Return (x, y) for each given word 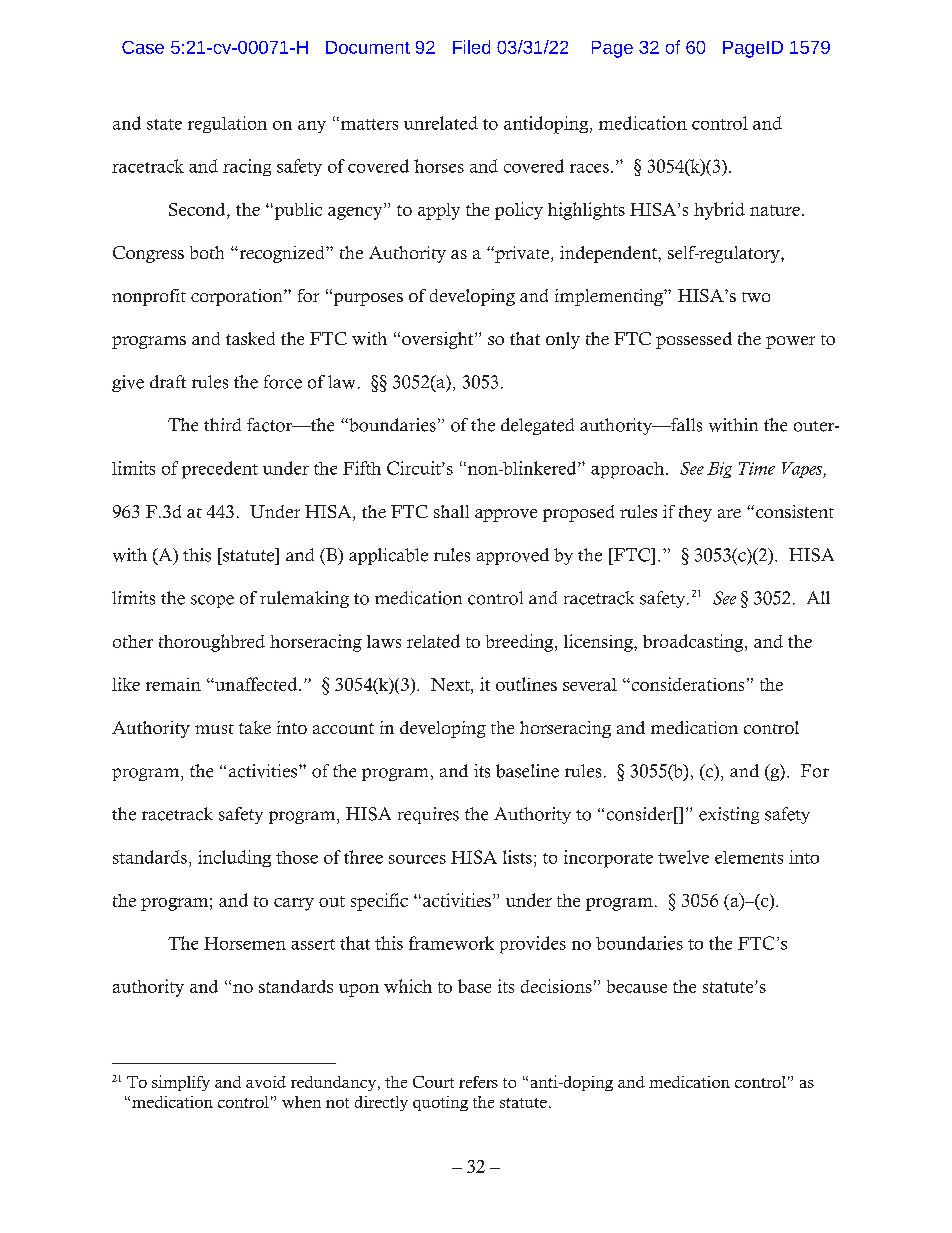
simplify (181, 1083)
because (637, 986)
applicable (388, 556)
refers (478, 1082)
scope (212, 601)
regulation (227, 124)
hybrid (719, 211)
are (729, 513)
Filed (471, 47)
